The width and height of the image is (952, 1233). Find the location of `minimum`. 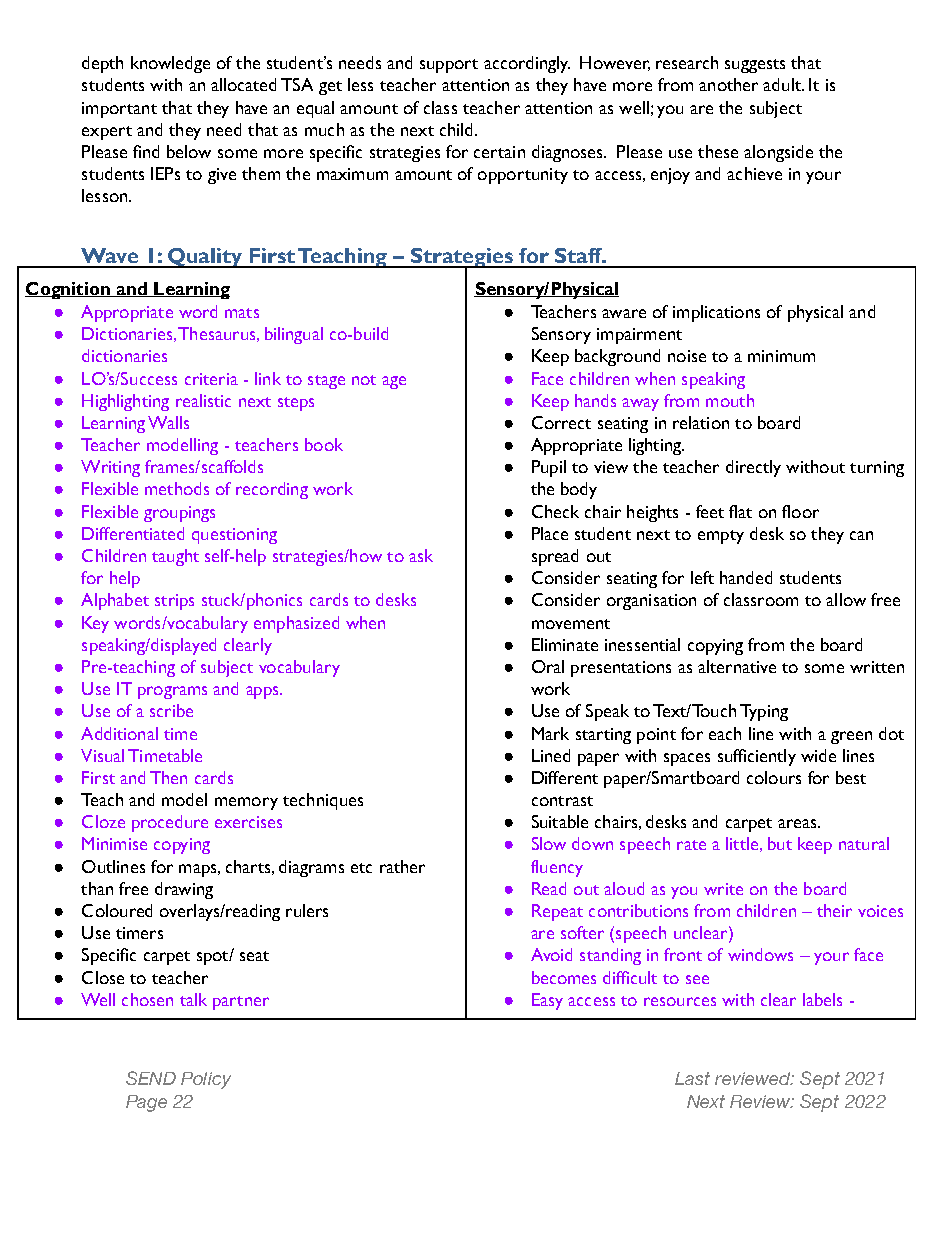

minimum is located at coordinates (781, 356).
